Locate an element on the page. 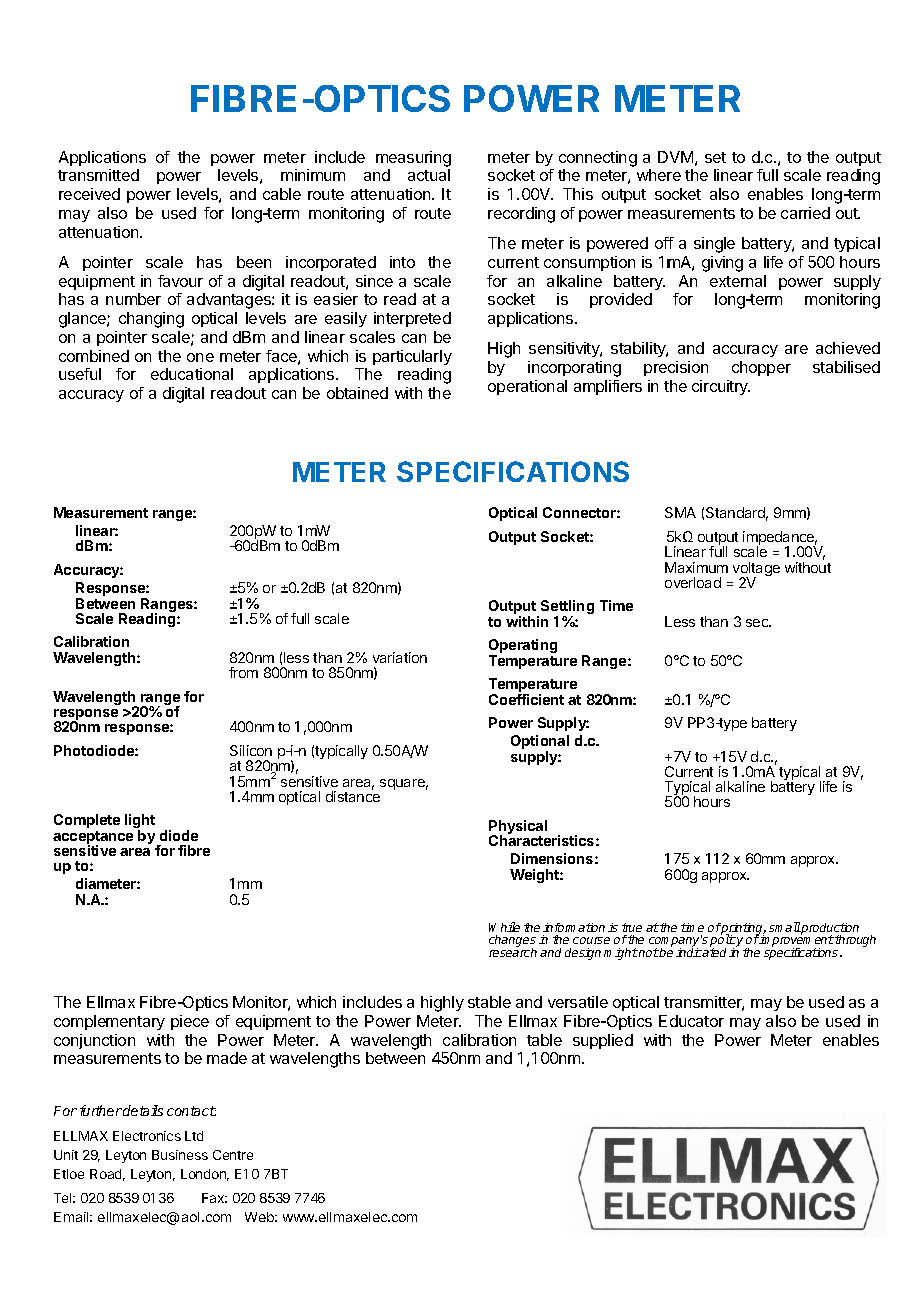 This page has height=1308, width=924. Optional is located at coordinates (540, 743).
